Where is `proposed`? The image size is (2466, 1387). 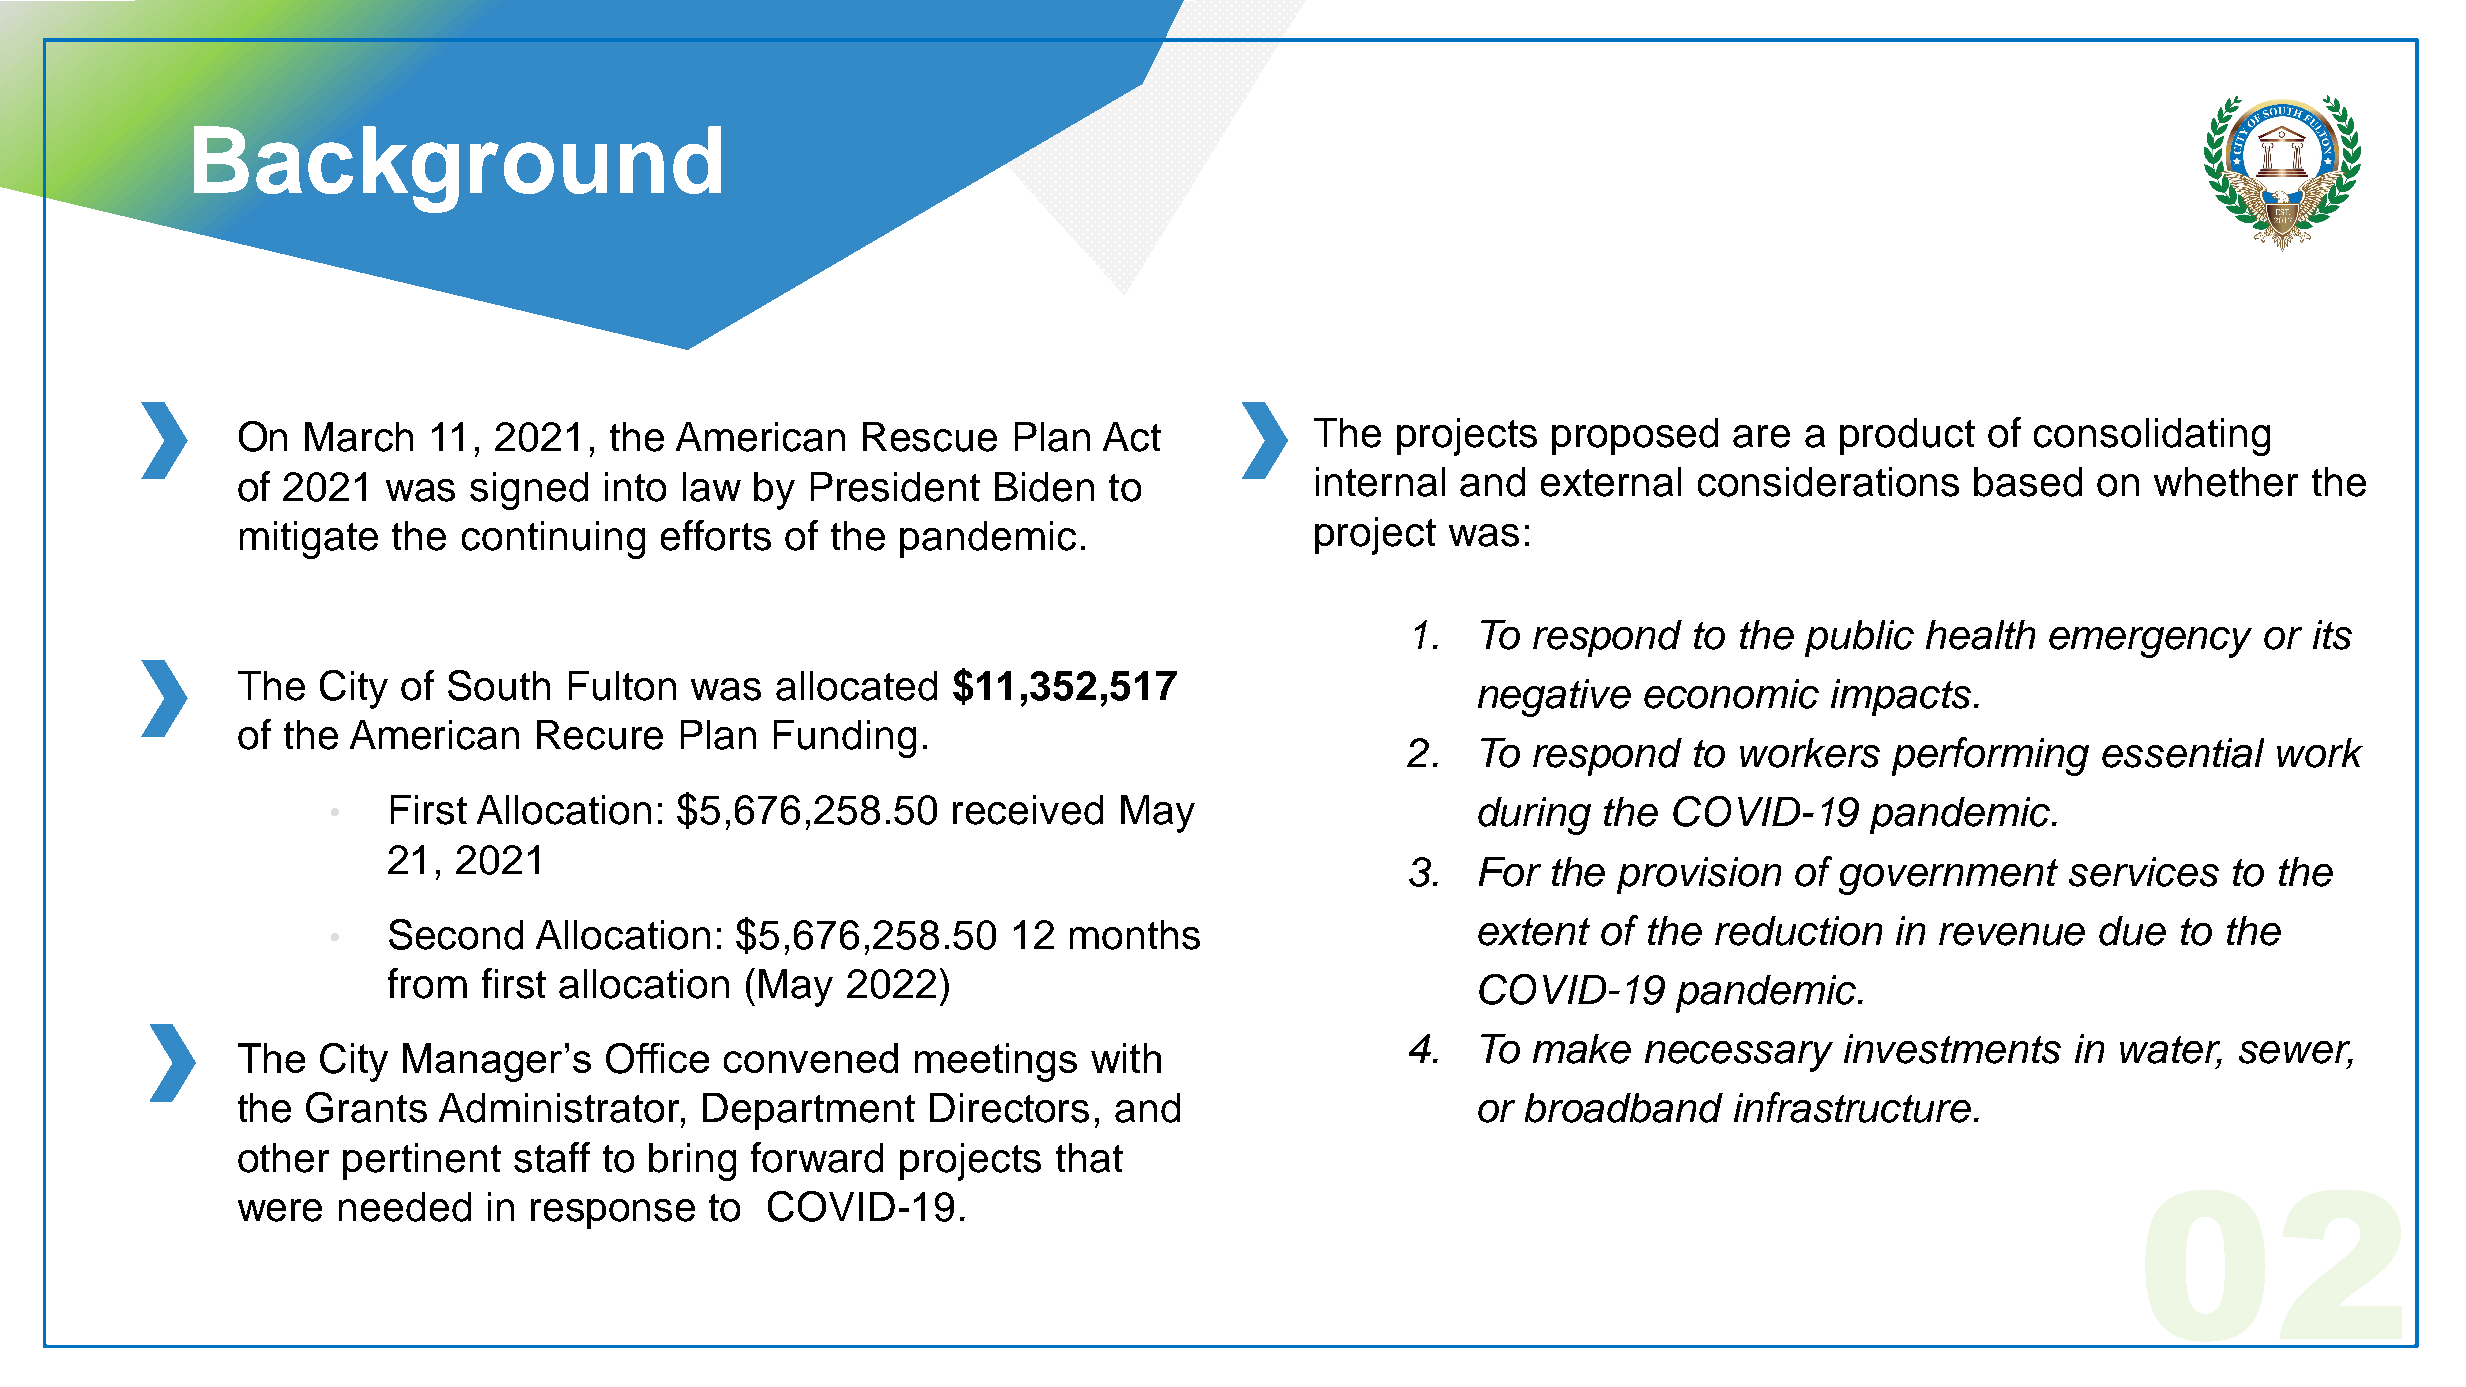
proposed is located at coordinates (1635, 436).
